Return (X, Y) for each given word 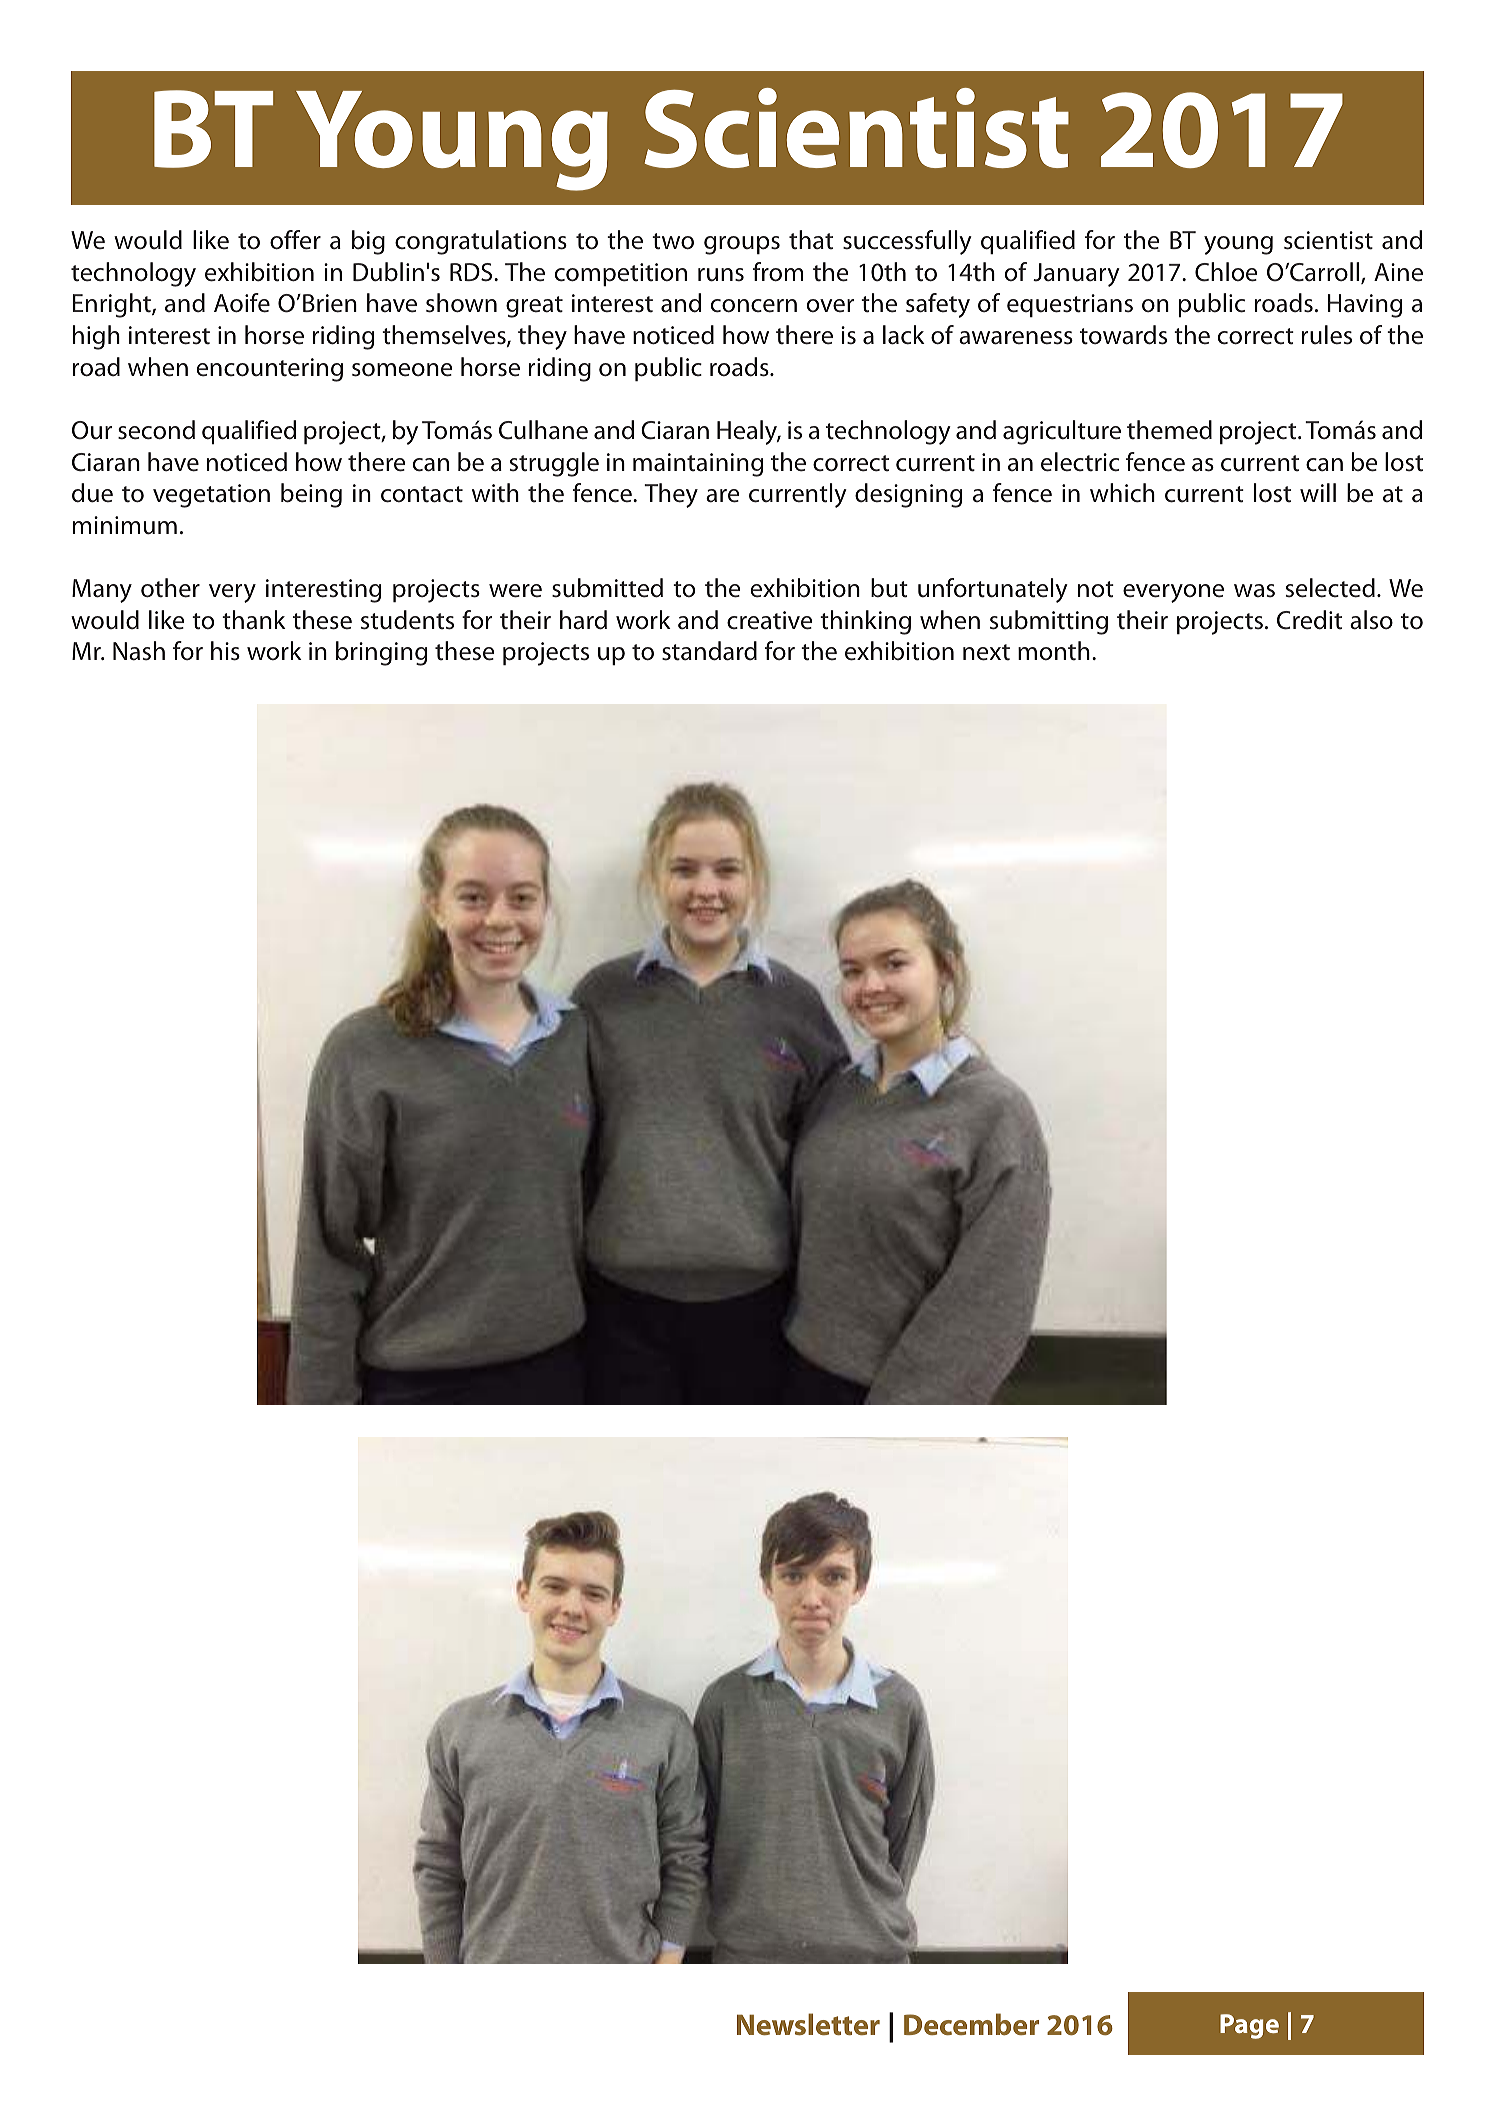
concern (754, 306)
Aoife (242, 303)
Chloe (1226, 272)
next (986, 652)
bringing (381, 653)
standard (709, 651)
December (971, 2024)
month (1054, 651)
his (225, 651)
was (1254, 591)
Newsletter (808, 2024)
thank (254, 620)
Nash (139, 651)
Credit (1309, 620)
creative (770, 620)
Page (1249, 2026)
